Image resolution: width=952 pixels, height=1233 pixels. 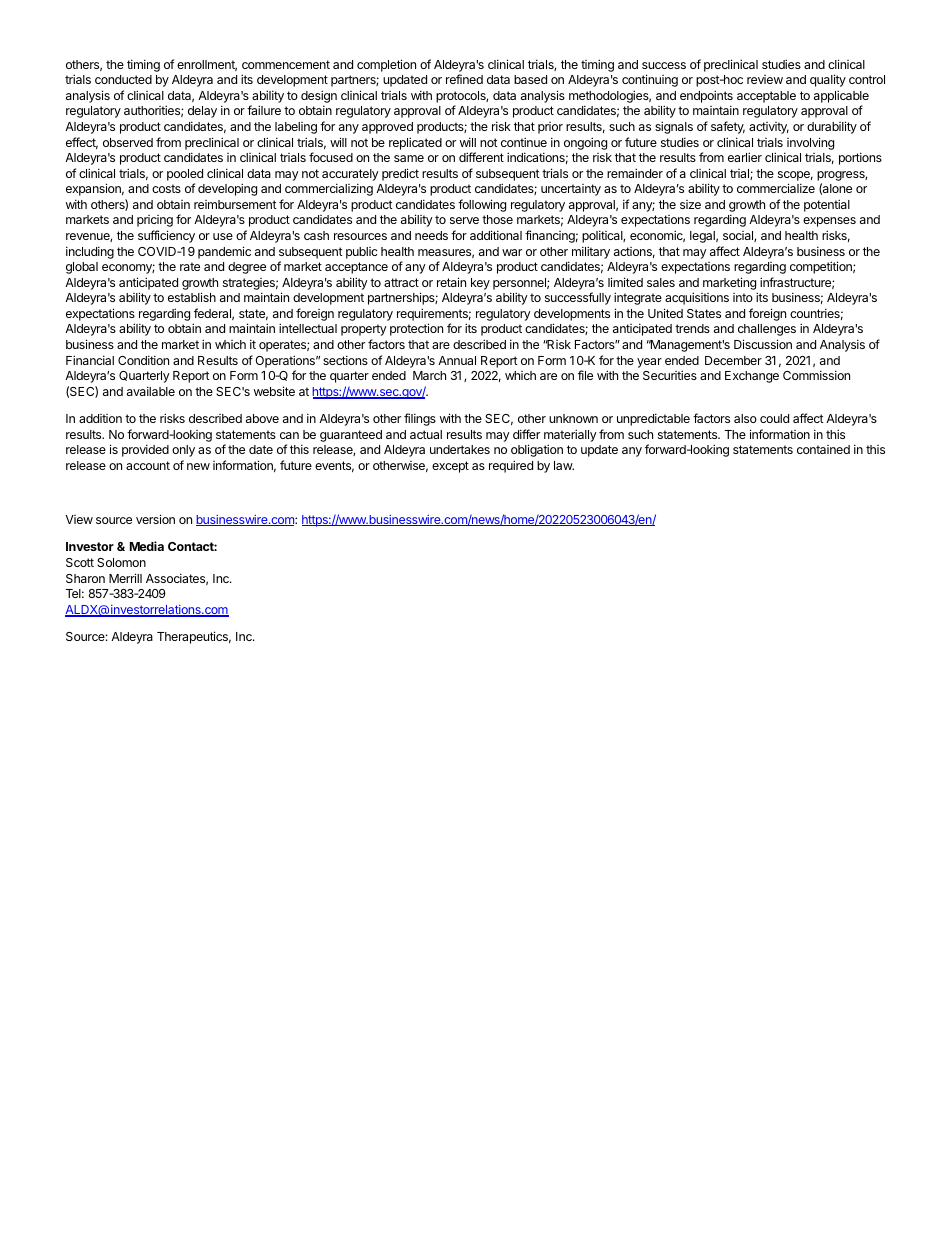 I want to click on refined, so click(x=464, y=79).
